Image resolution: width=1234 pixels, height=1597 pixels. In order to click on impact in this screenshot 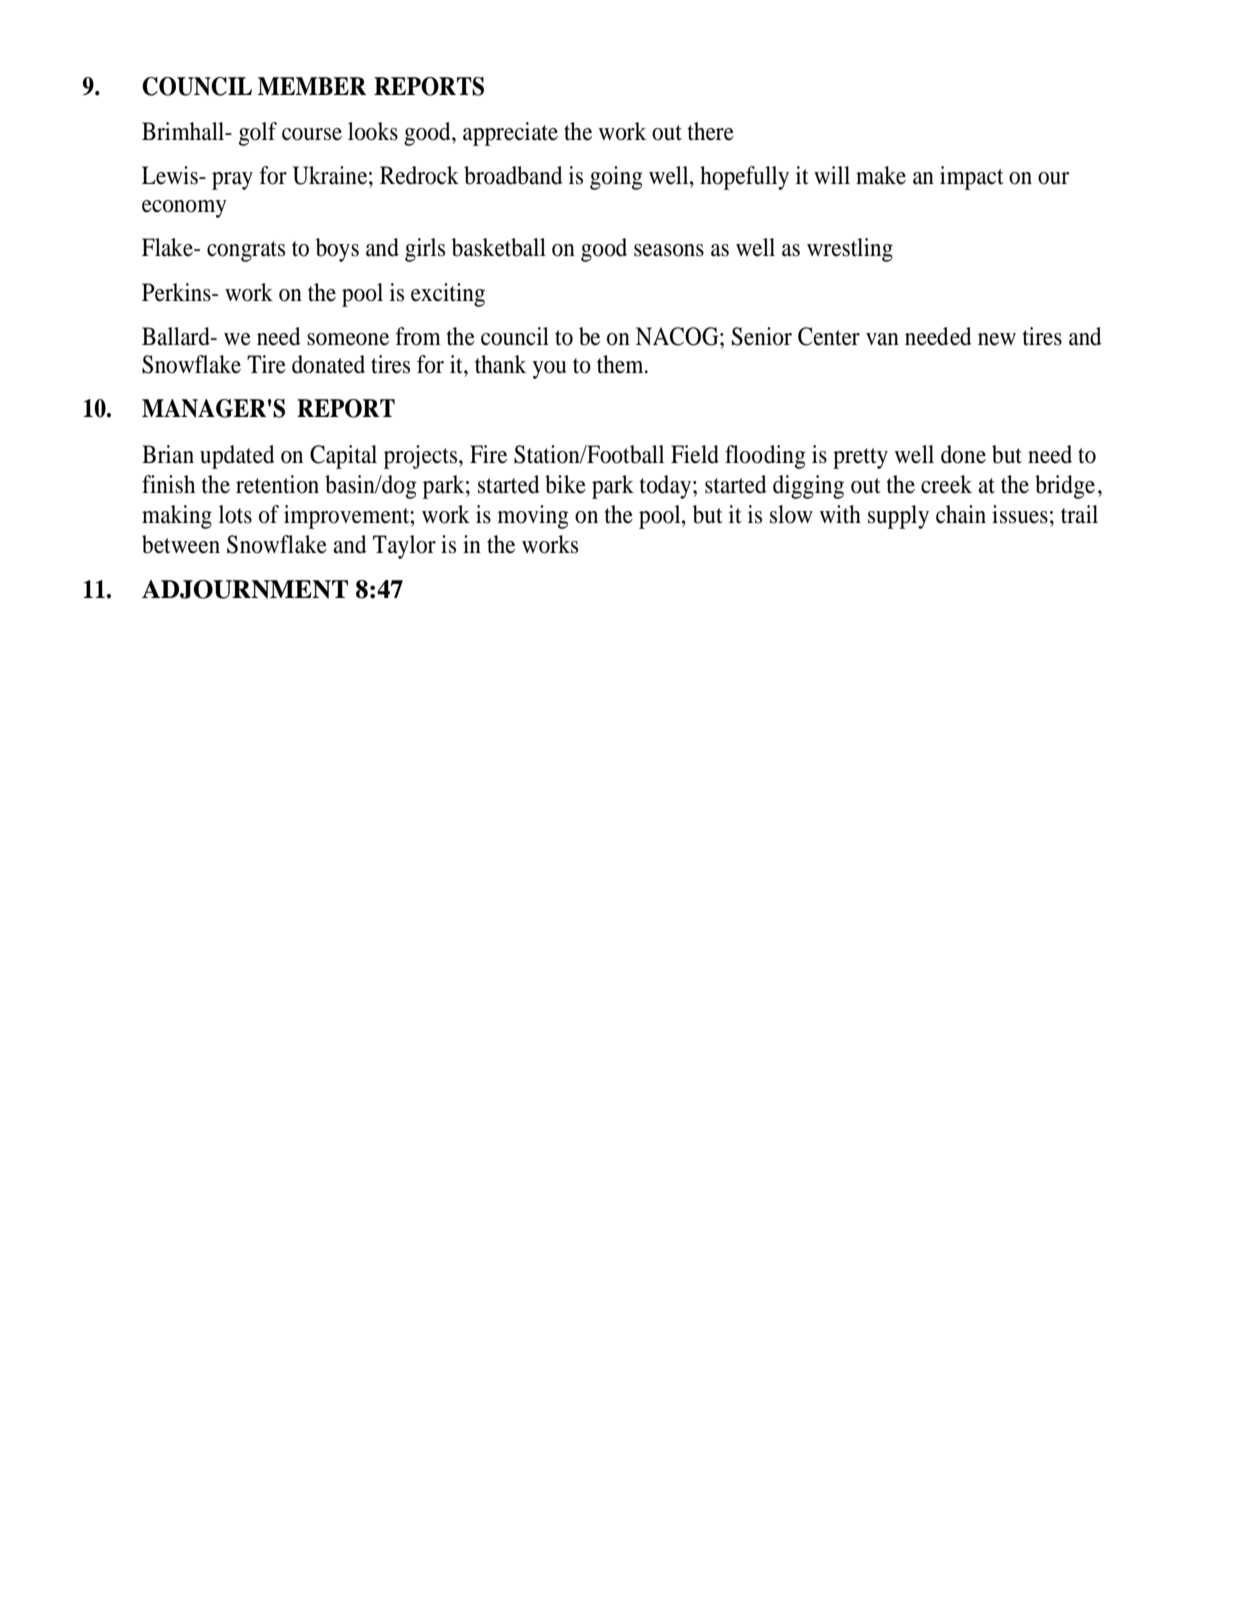, I will do `click(972, 178)`.
